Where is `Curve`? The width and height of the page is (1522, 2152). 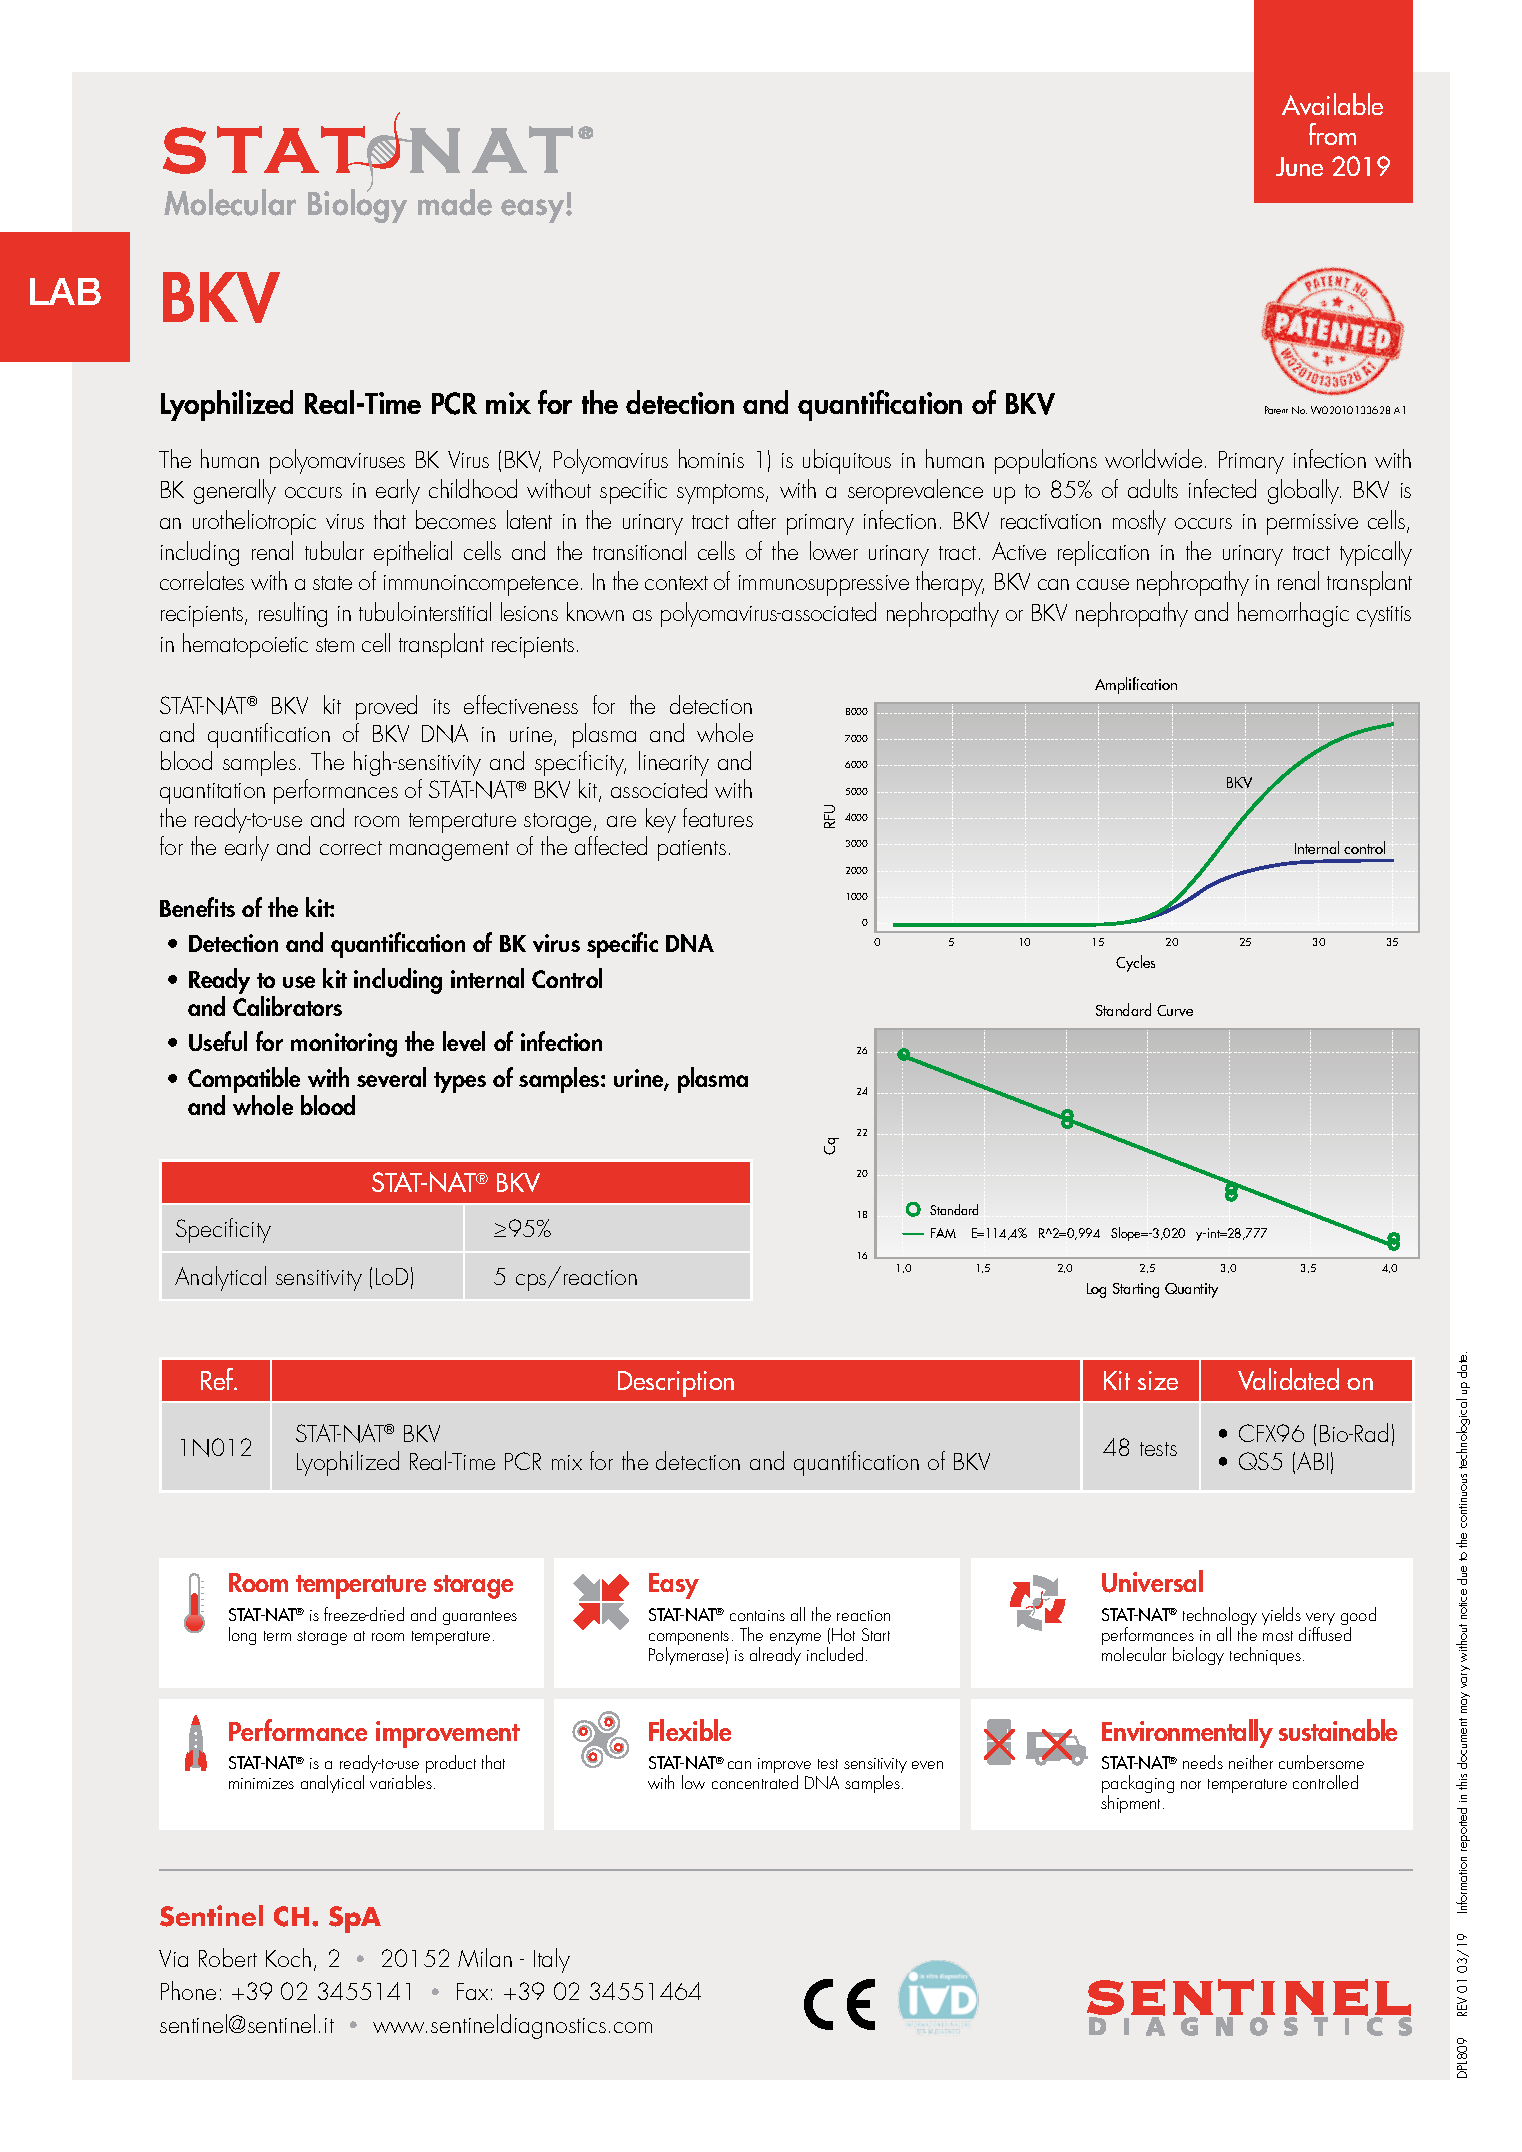 Curve is located at coordinates (1175, 1010).
